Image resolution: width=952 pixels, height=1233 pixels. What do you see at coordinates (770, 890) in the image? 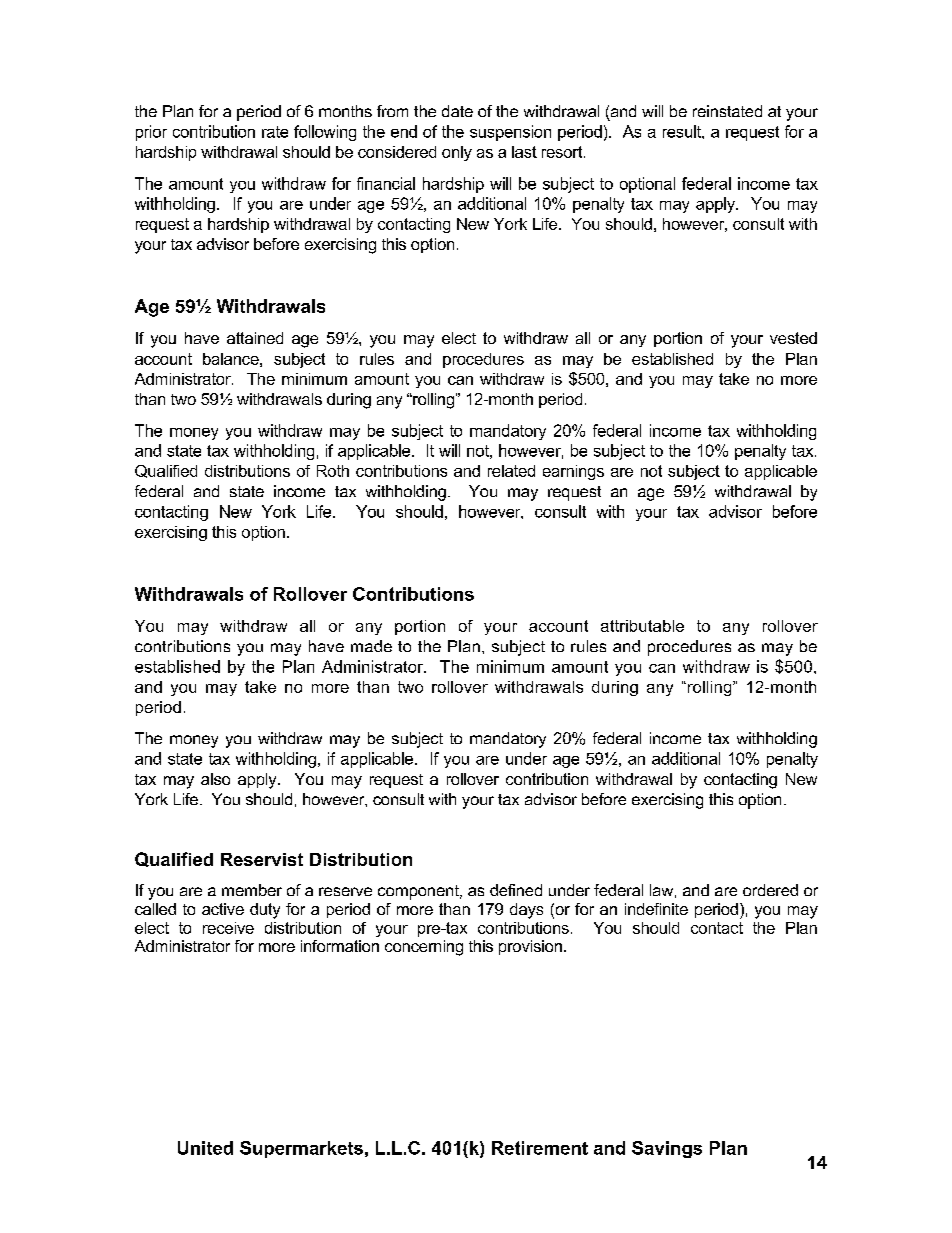
I see `ordered` at bounding box center [770, 890].
